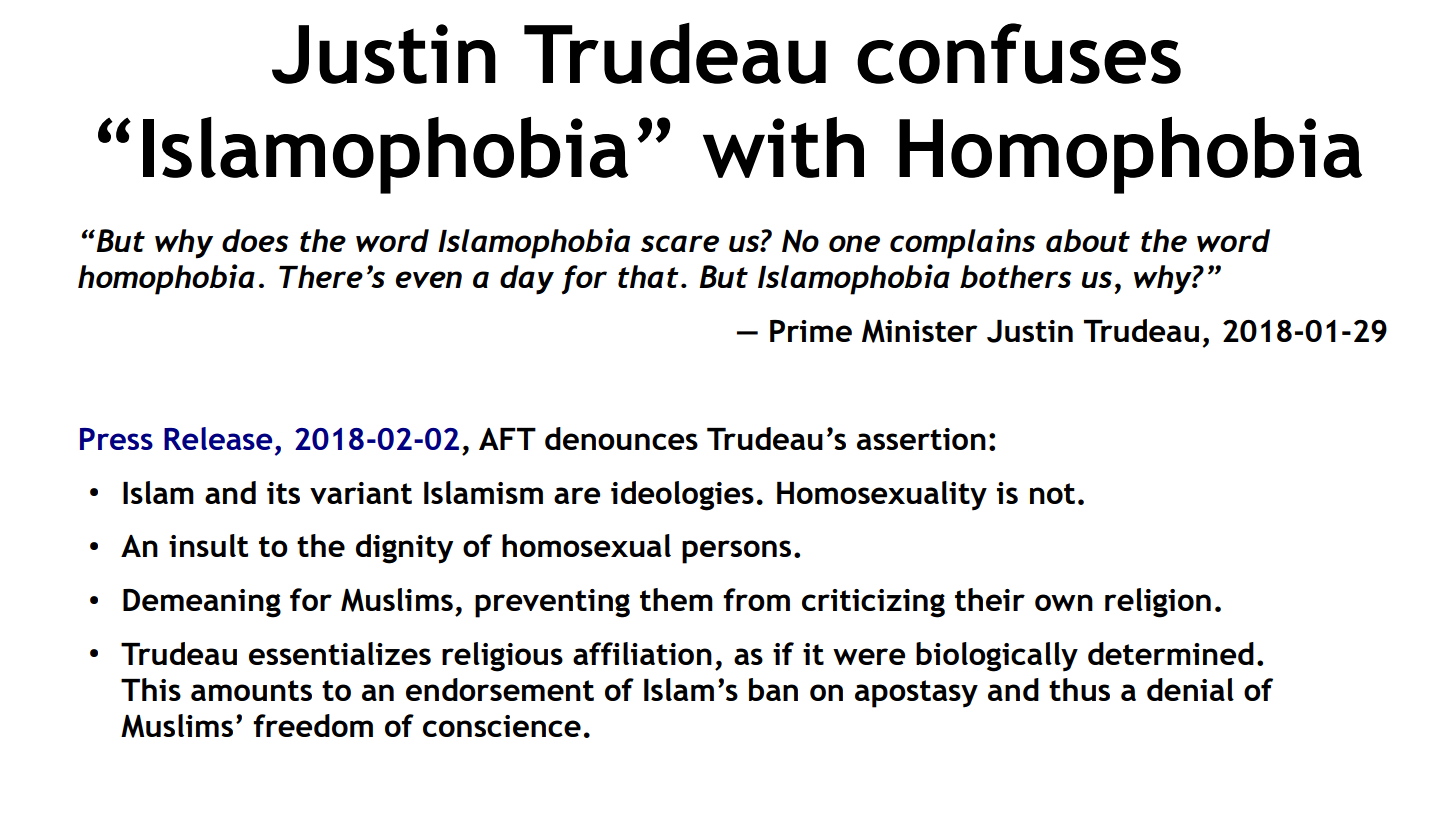  Describe the element at coordinates (251, 690) in the screenshot. I see `amounts` at that location.
